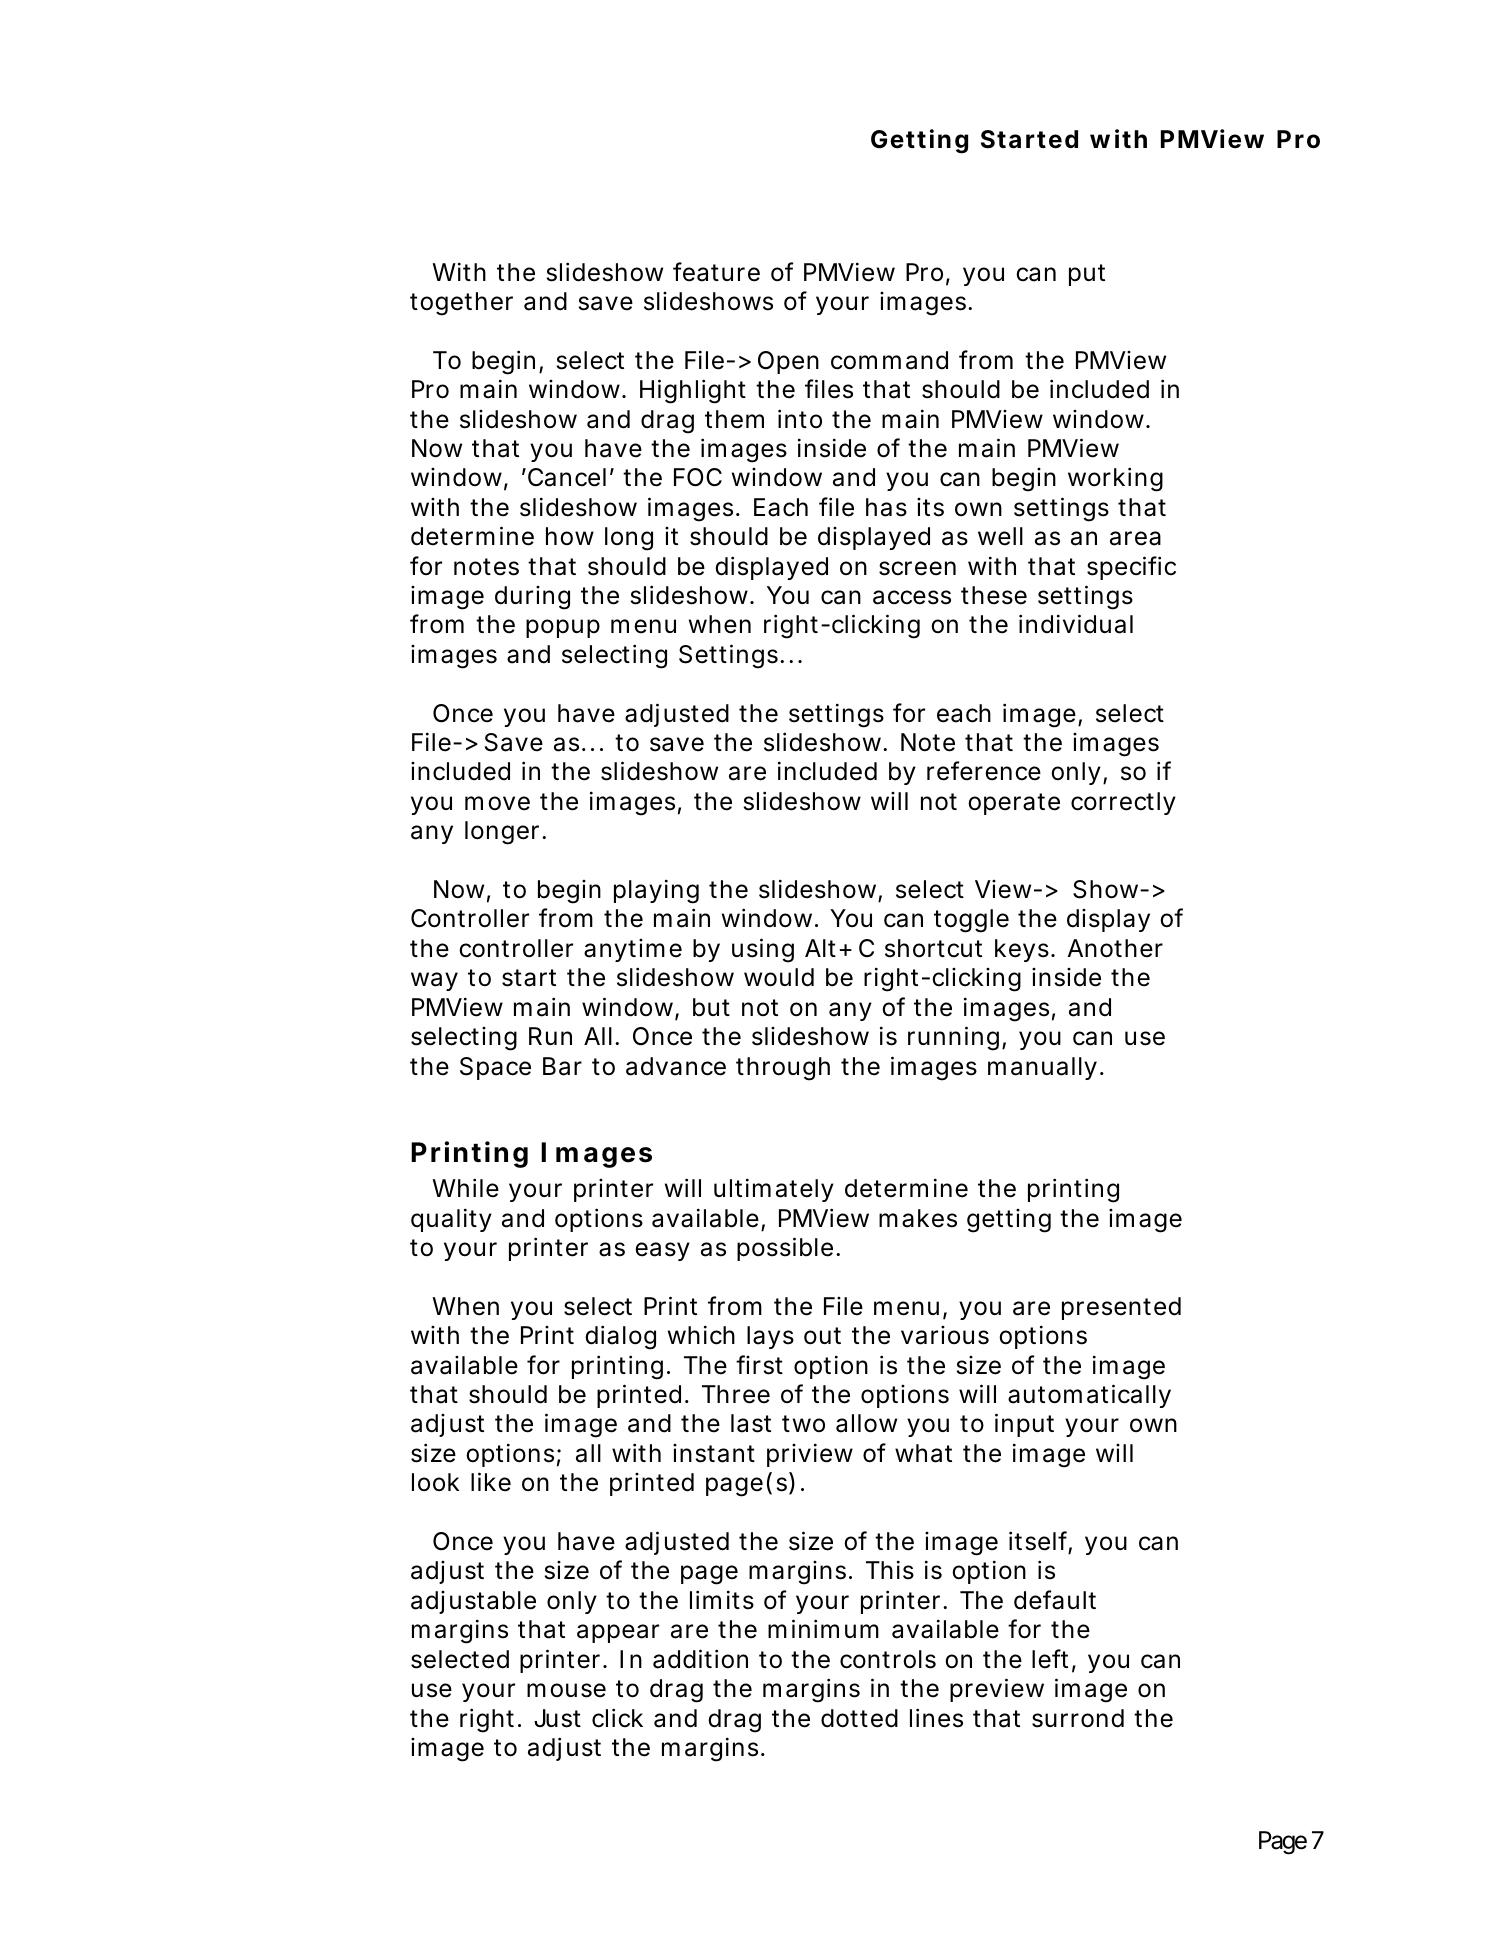 The height and width of the image is (1941, 1497). What do you see at coordinates (495, 1068) in the image?
I see `Space` at bounding box center [495, 1068].
